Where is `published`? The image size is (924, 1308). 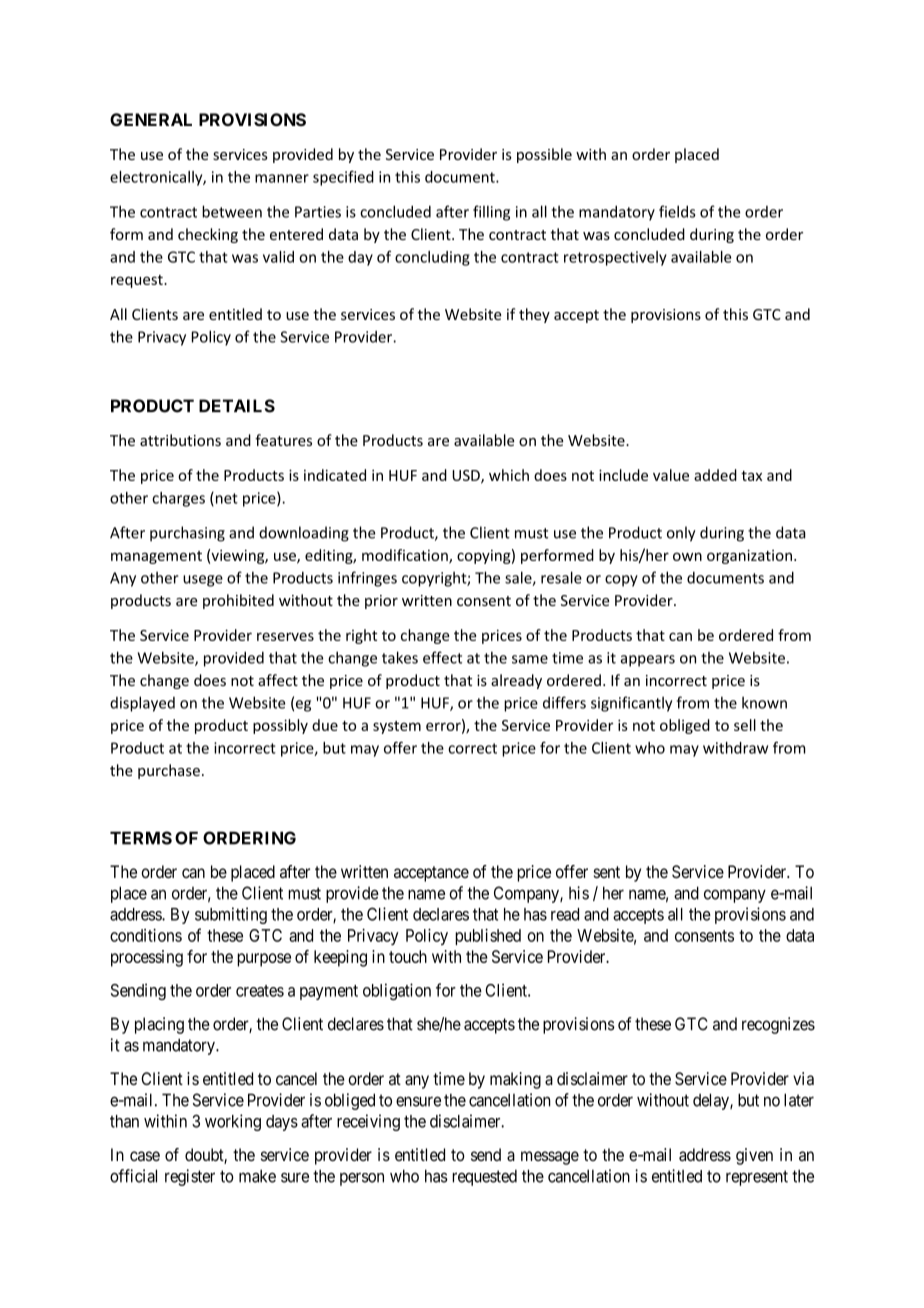
published is located at coordinates (488, 937).
